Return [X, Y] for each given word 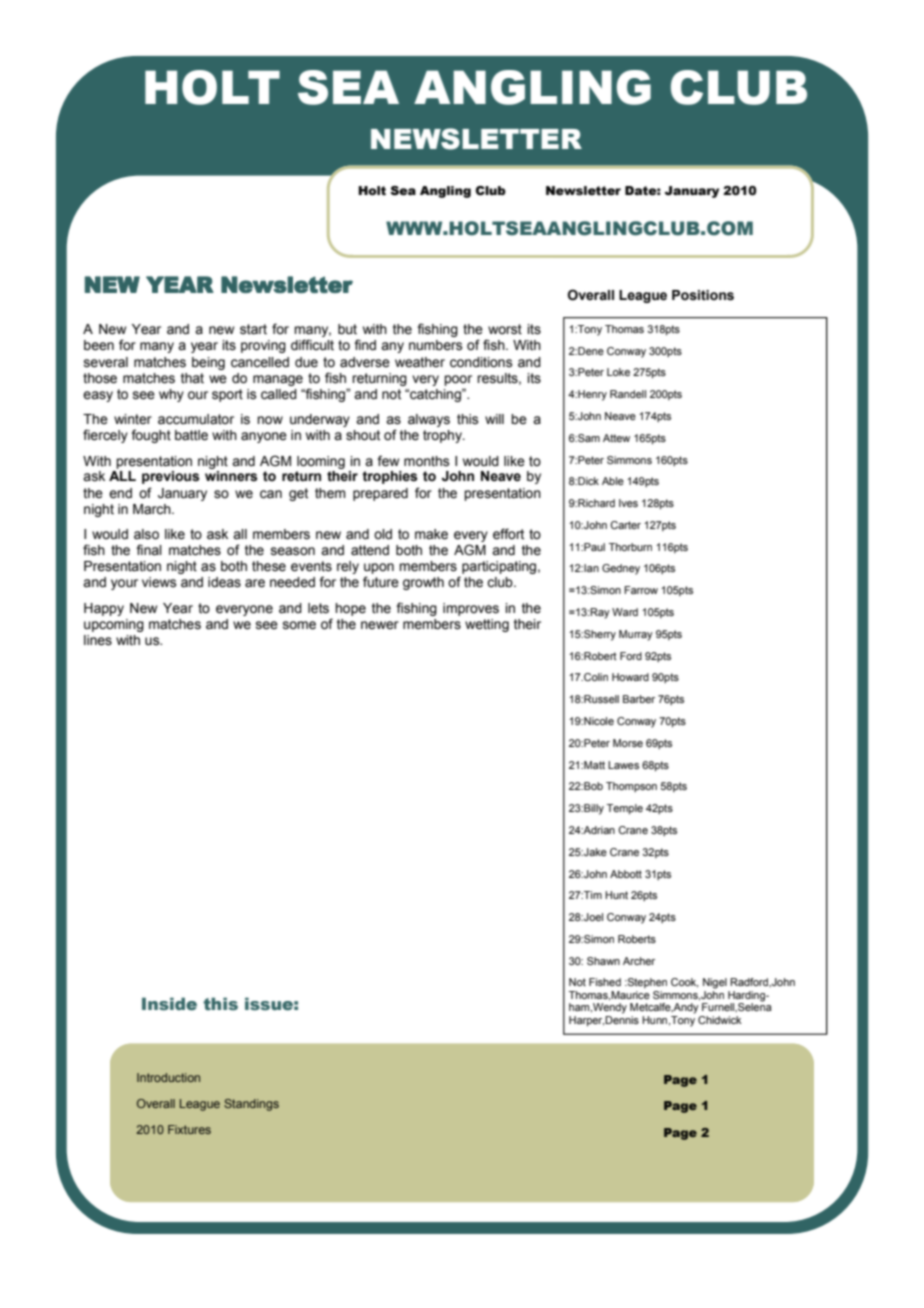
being [208, 363]
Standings [251, 1105]
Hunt [616, 895]
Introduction [168, 1077]
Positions [703, 295]
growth [423, 583]
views [159, 582]
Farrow [641, 590]
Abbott [626, 874]
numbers [436, 345]
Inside [169, 1004]
